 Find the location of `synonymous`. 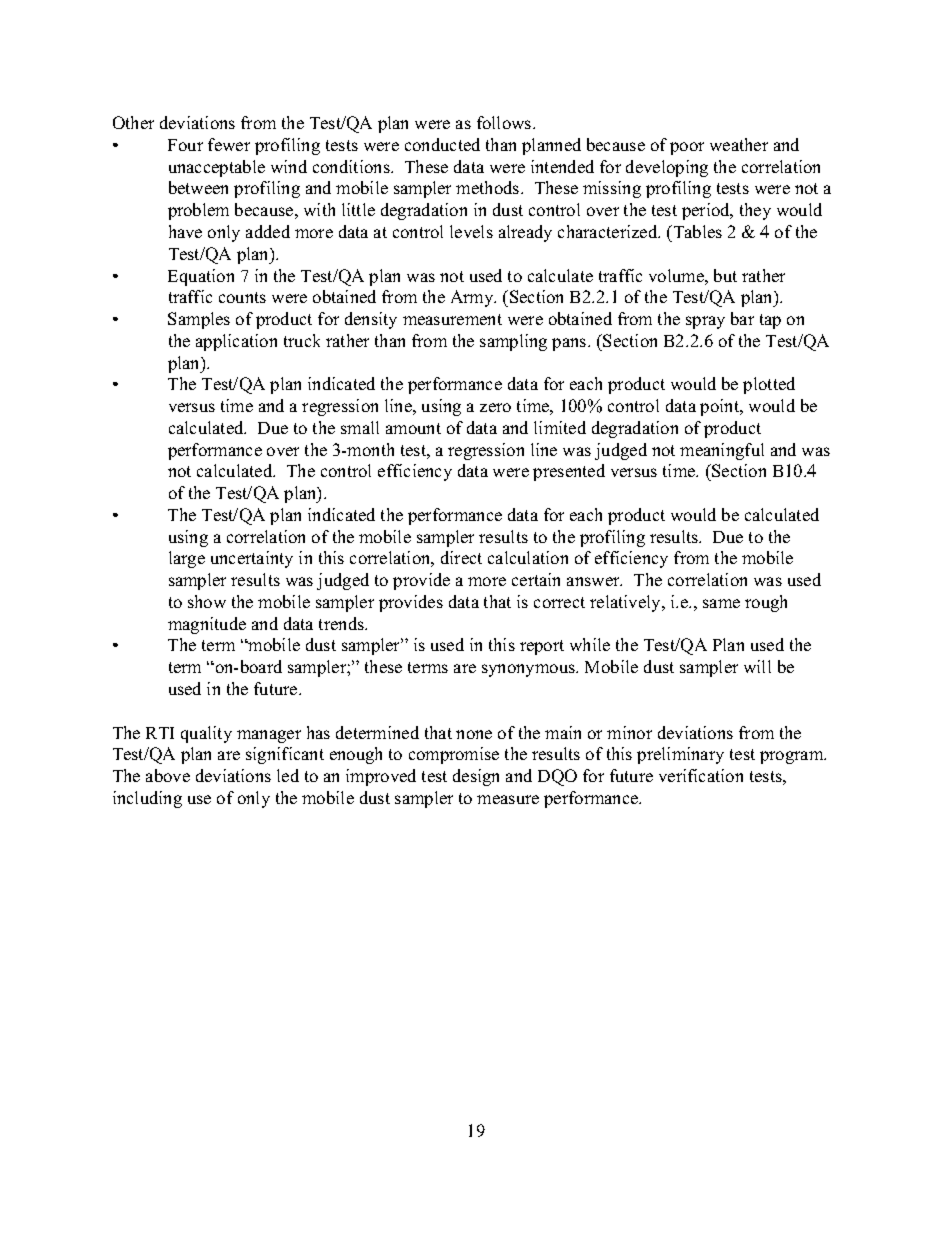

synonymous is located at coordinates (529, 670).
